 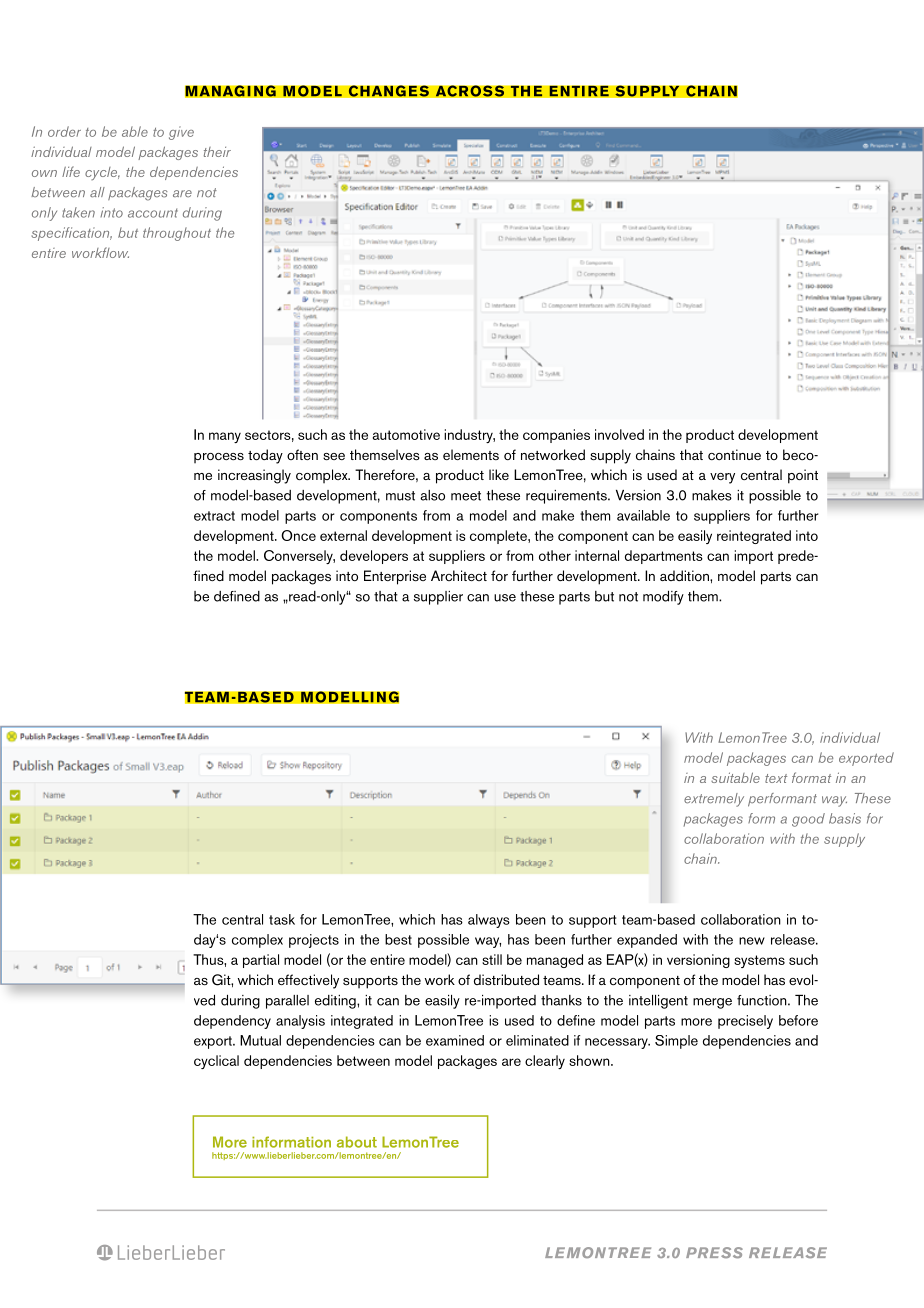 I want to click on systems, so click(x=759, y=961).
